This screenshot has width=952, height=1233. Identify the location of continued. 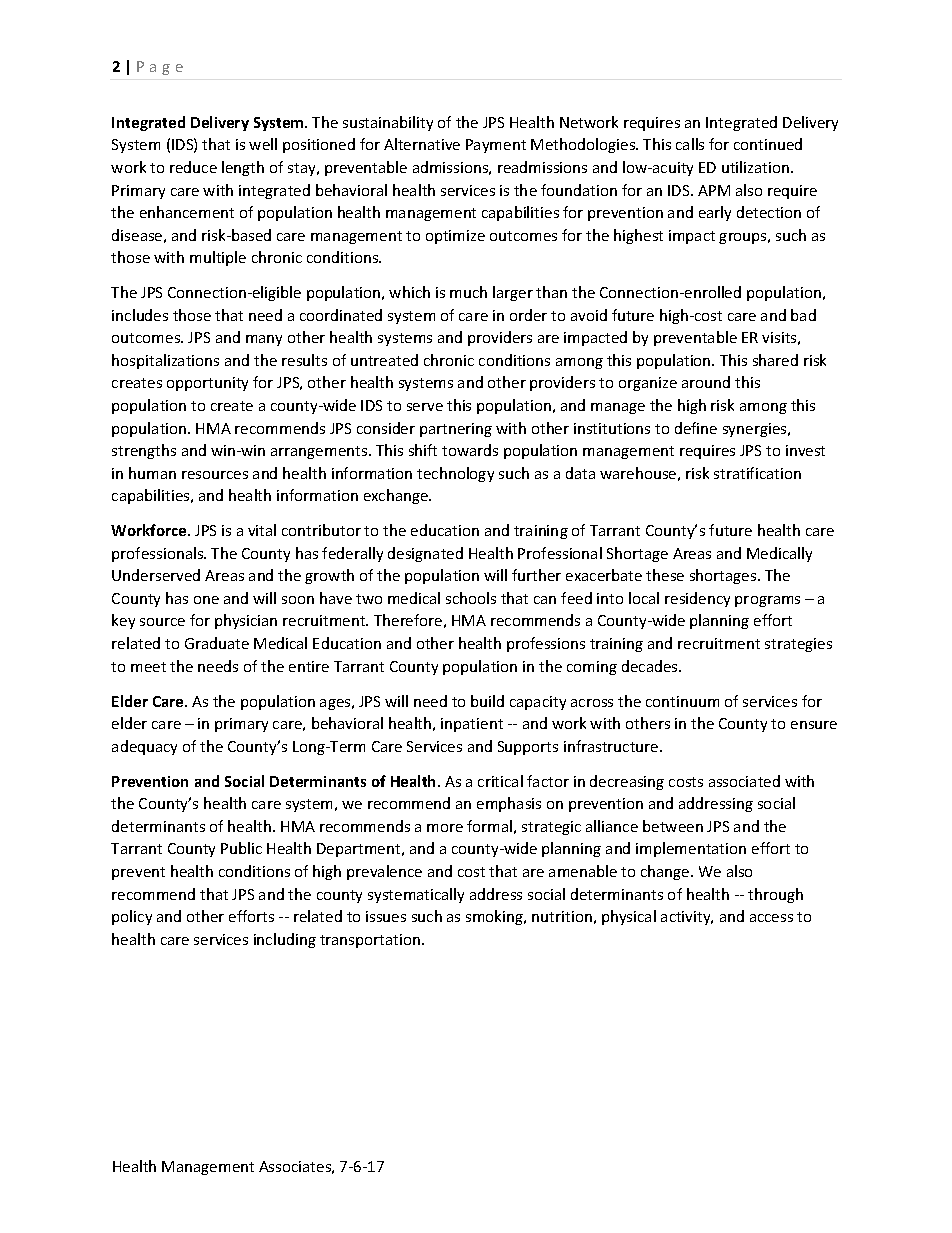
(768, 144).
